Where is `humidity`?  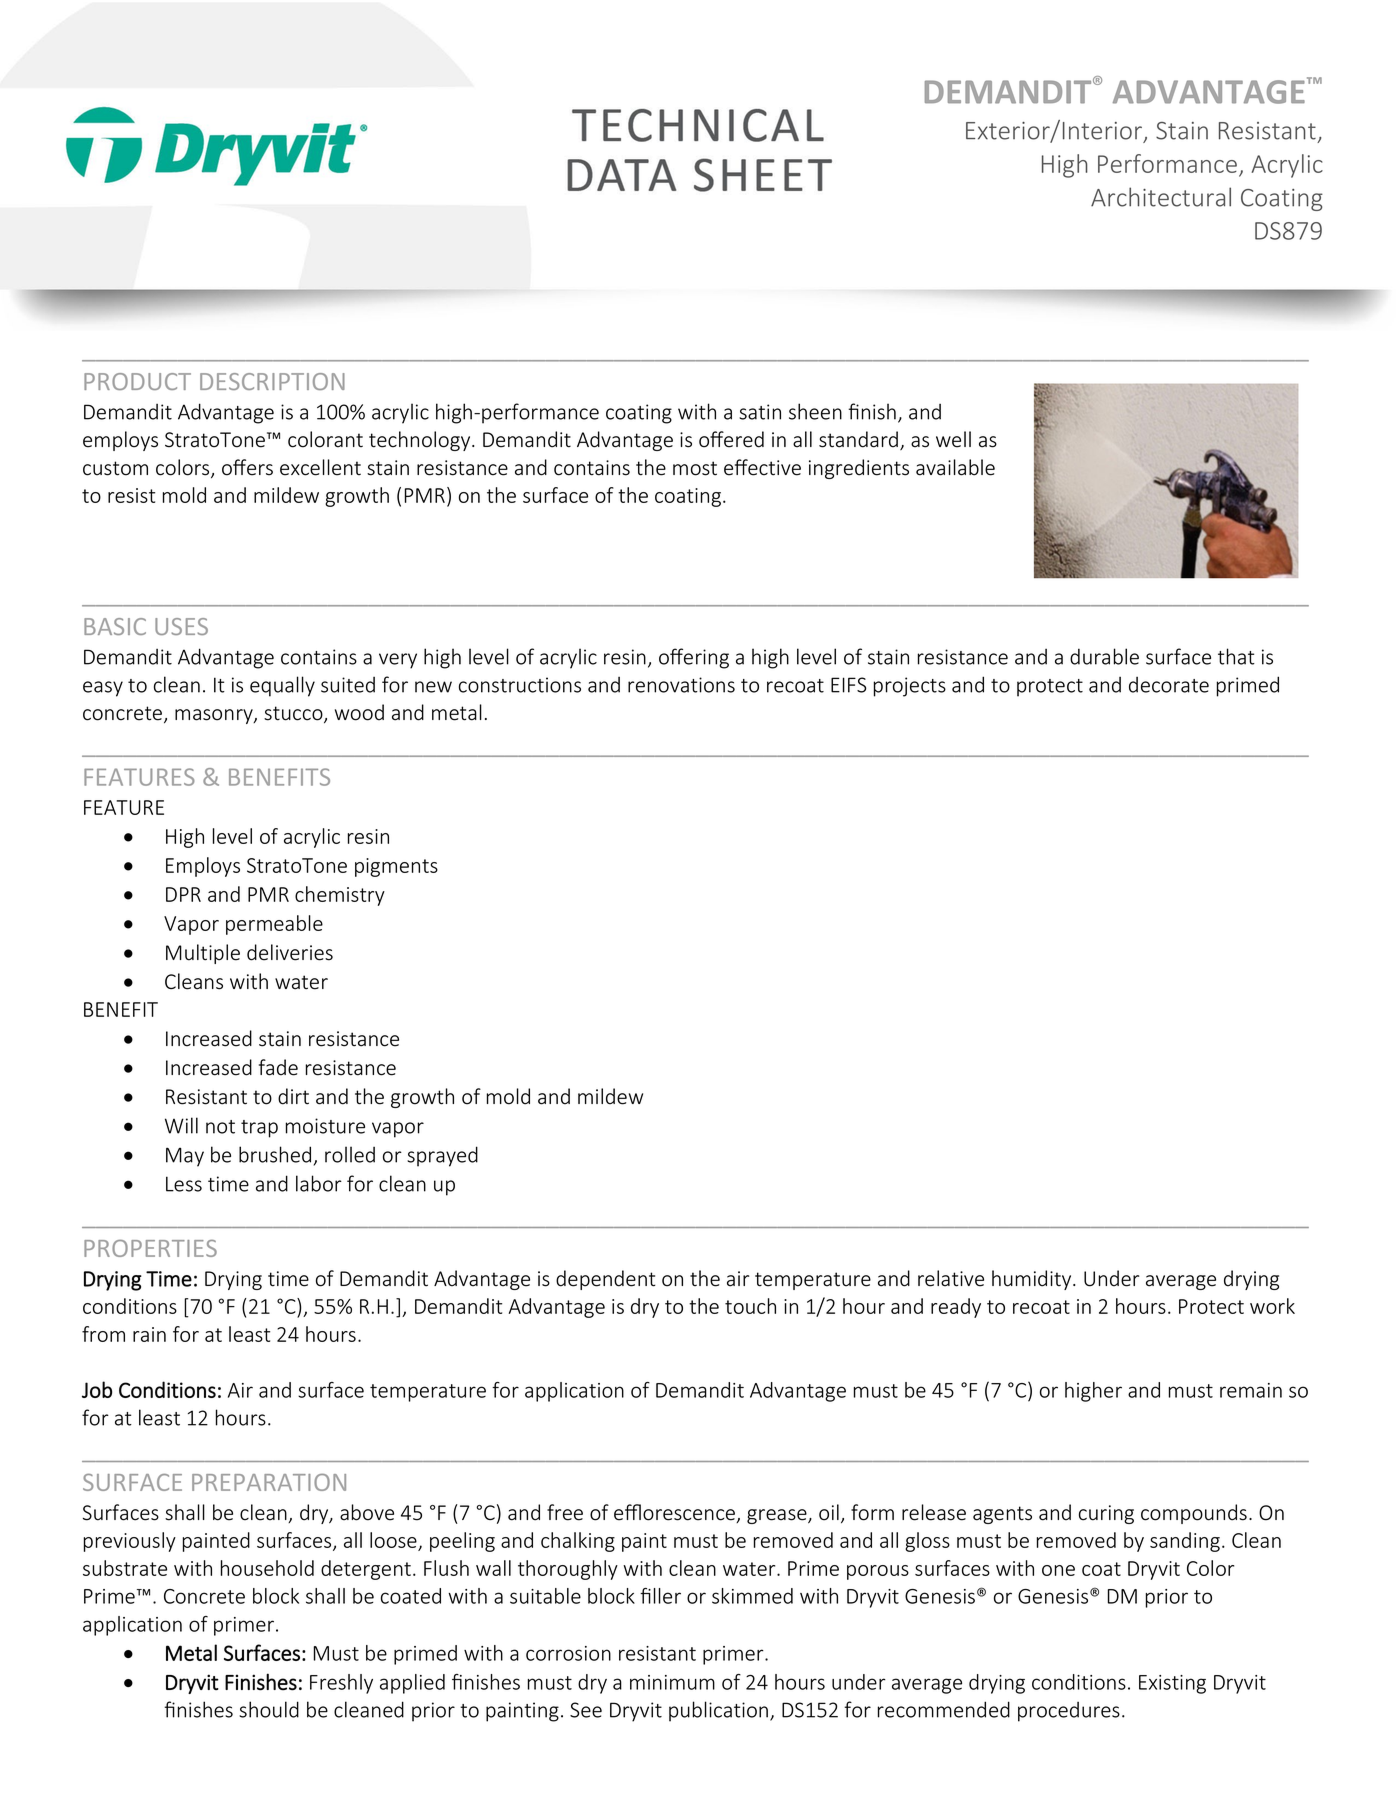 humidity is located at coordinates (1033, 1280).
